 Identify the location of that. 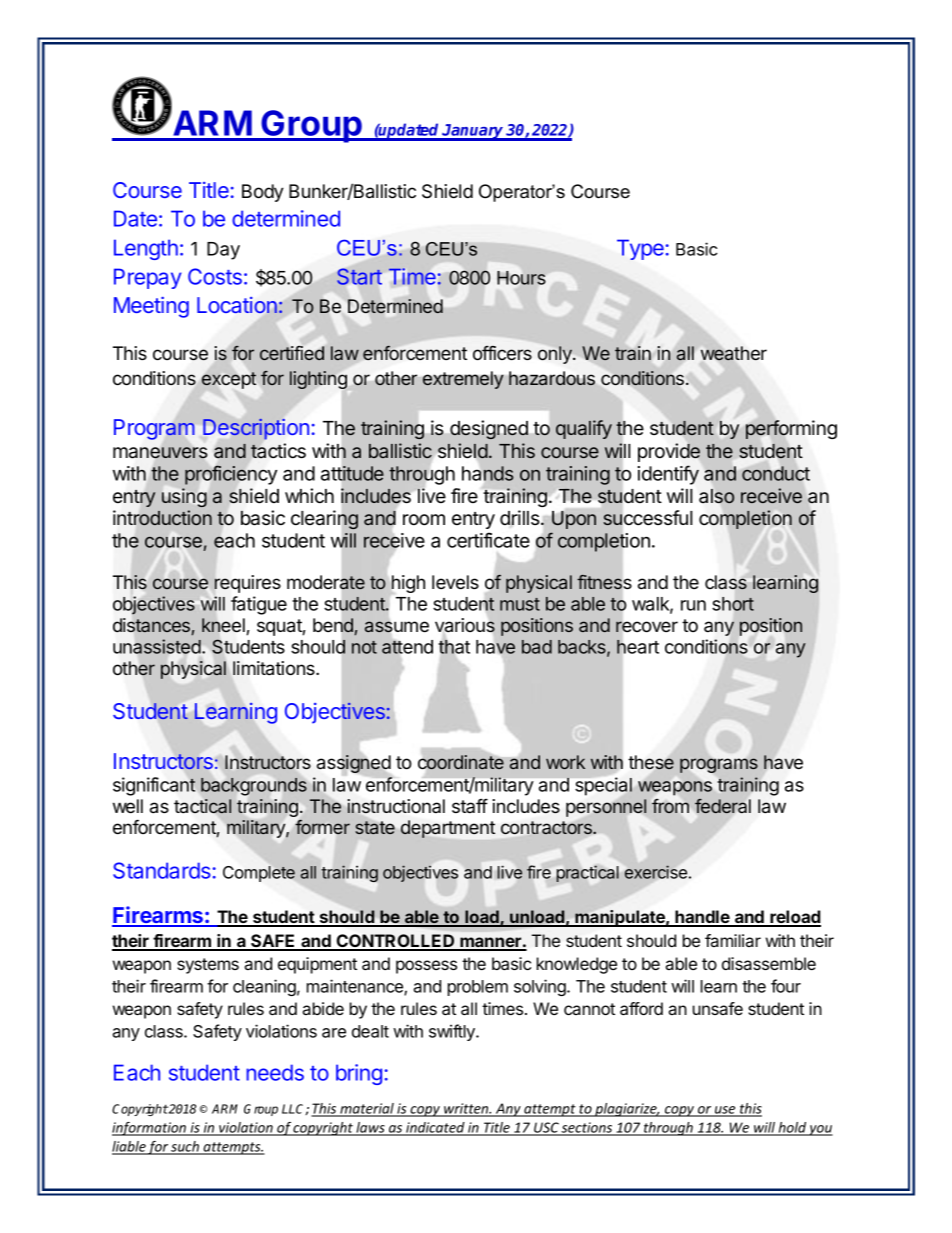
(454, 647).
